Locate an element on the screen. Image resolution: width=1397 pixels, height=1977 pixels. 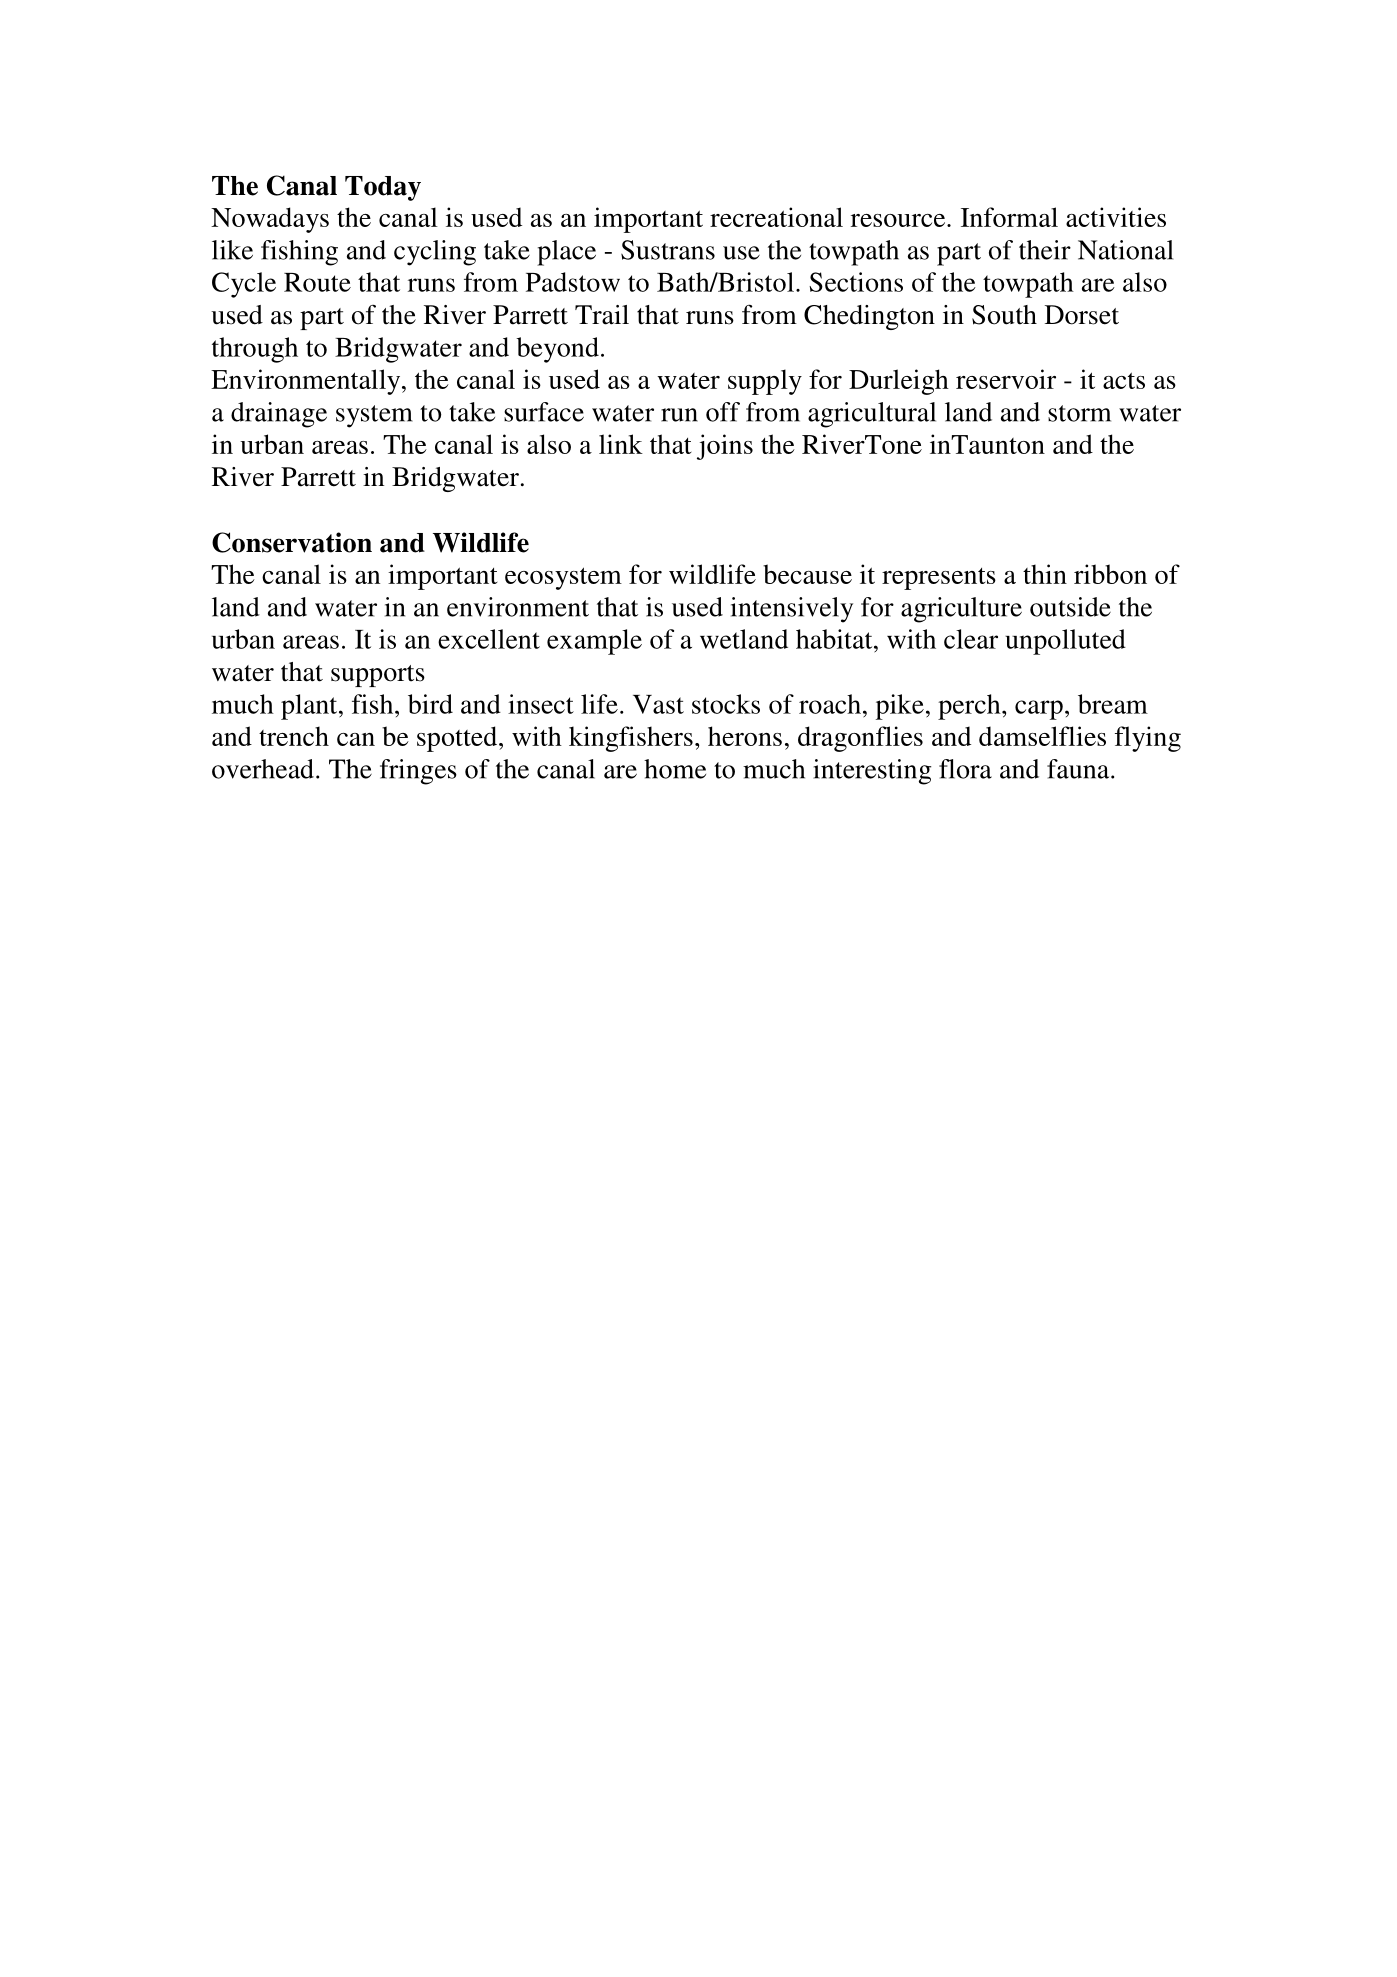
because is located at coordinates (807, 574).
